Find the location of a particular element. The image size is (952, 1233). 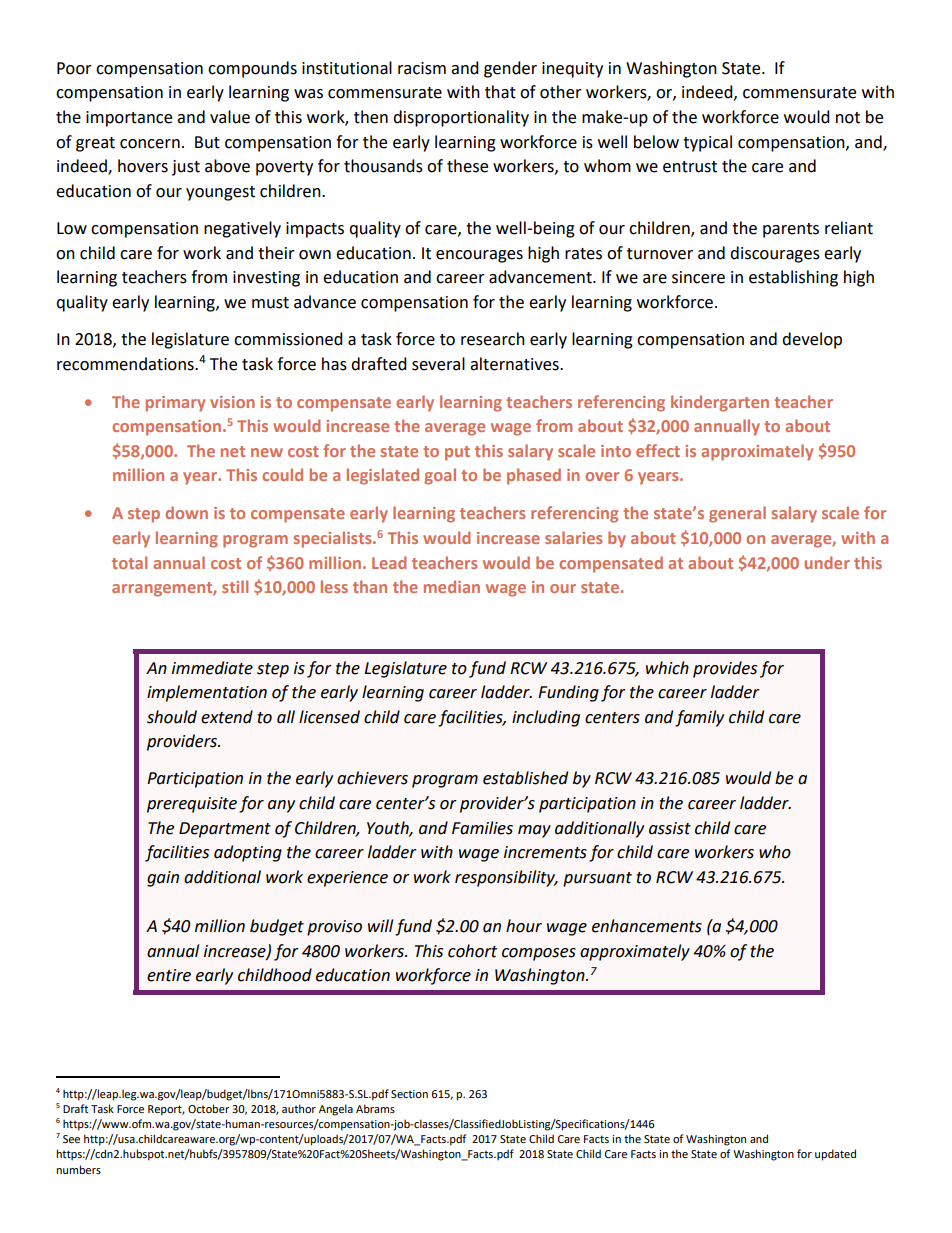

still is located at coordinates (235, 586).
